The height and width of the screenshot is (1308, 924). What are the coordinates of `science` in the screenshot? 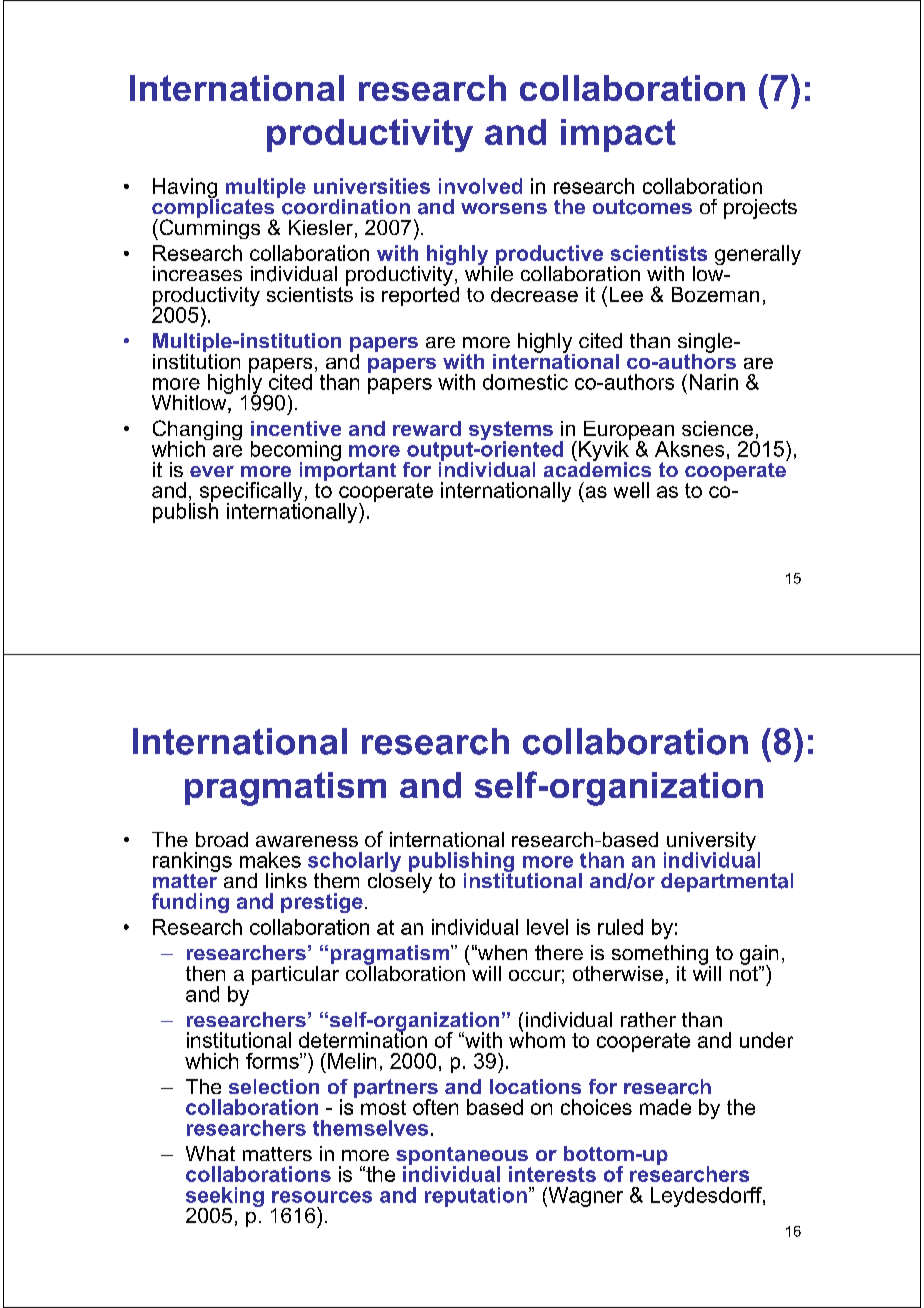 It's located at (717, 428).
